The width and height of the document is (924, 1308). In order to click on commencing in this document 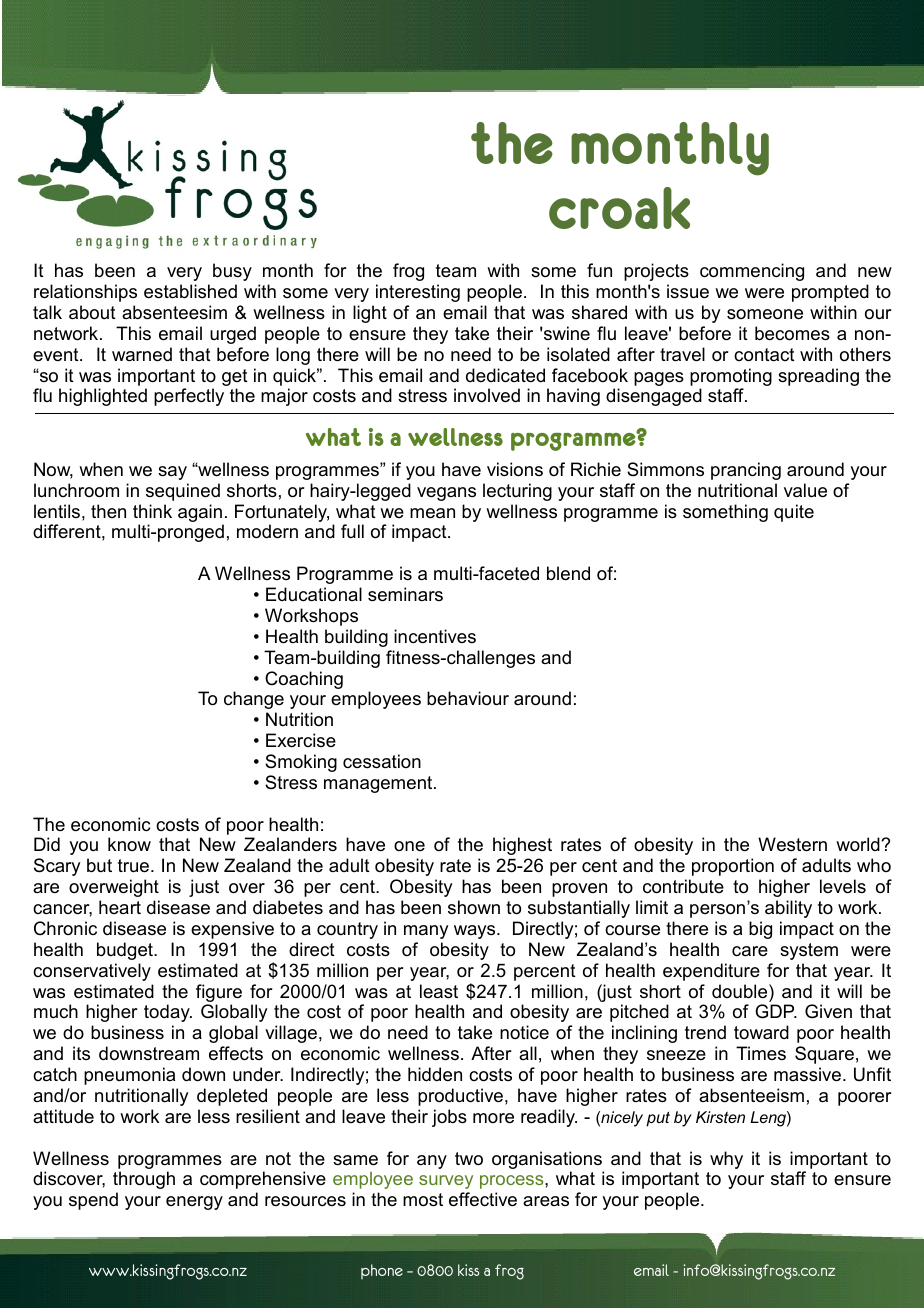, I will do `click(752, 272)`.
